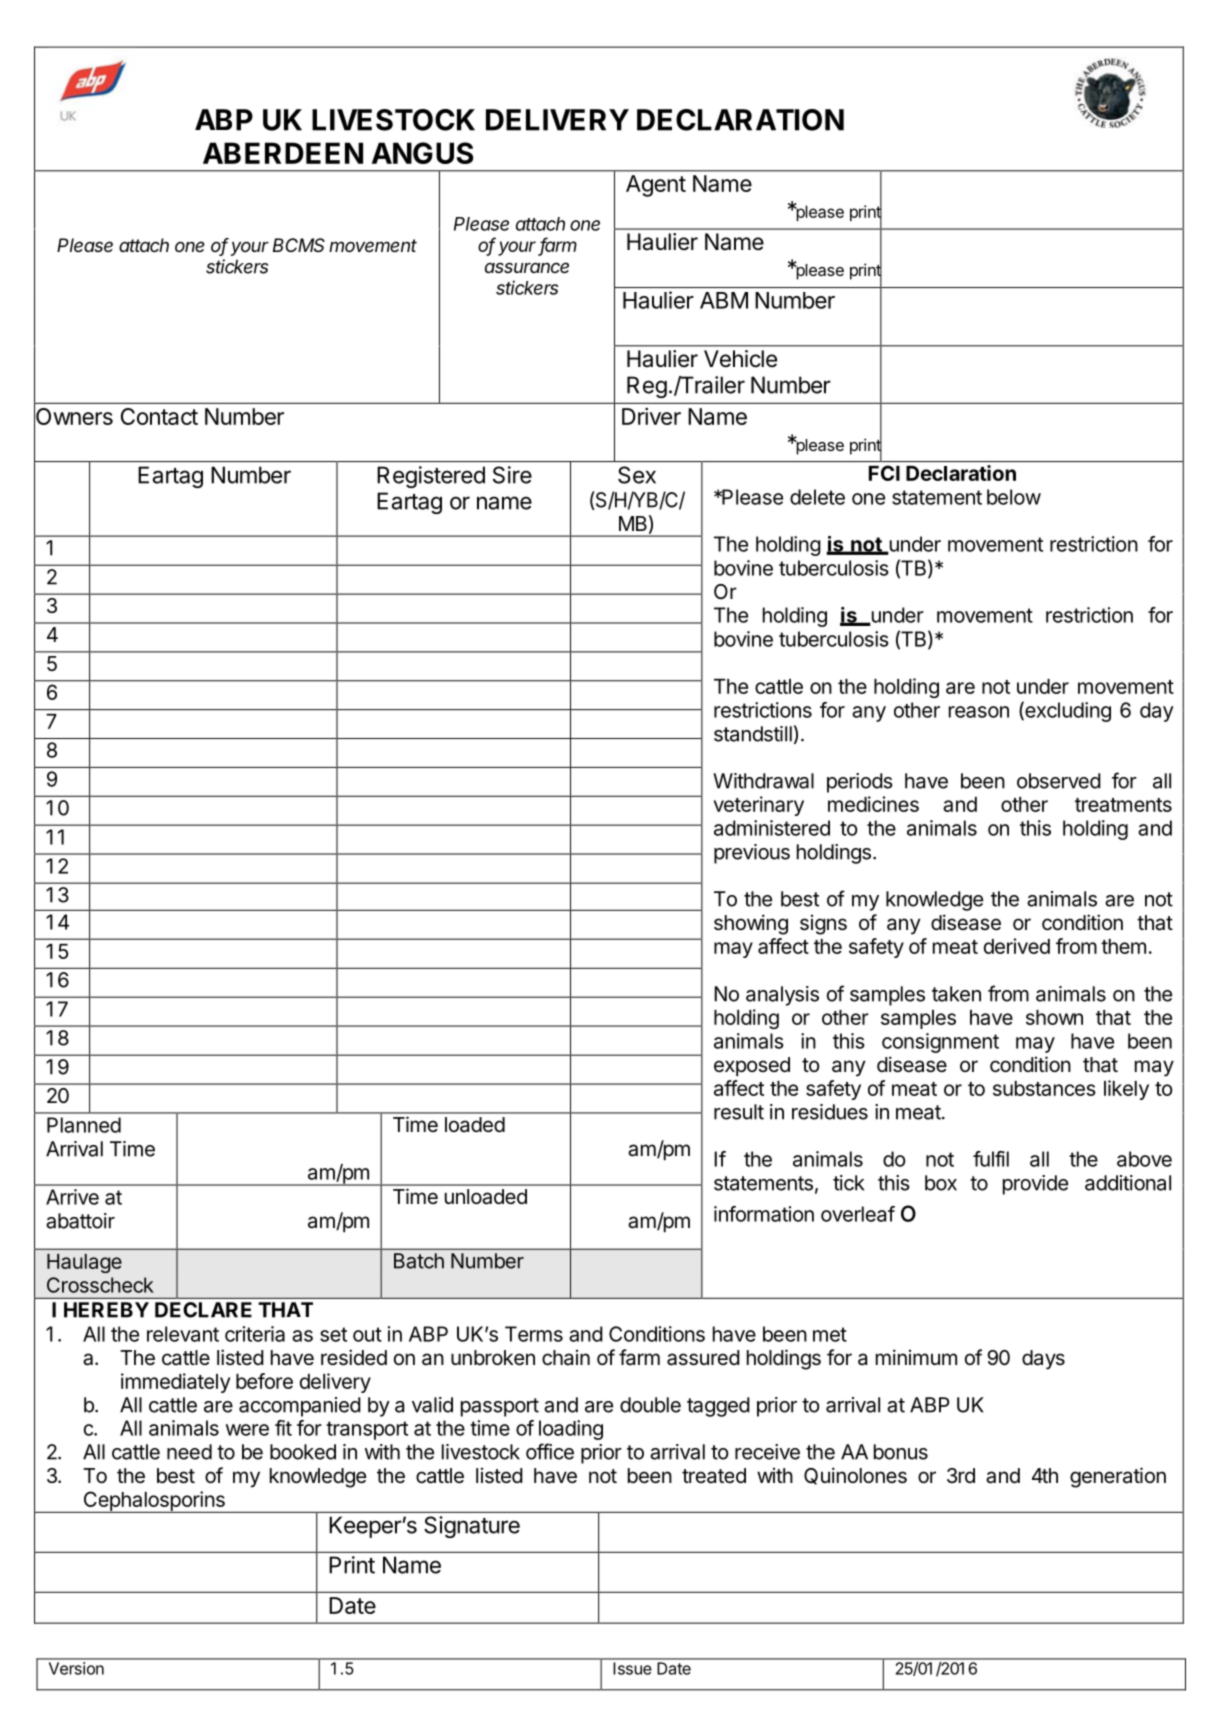 The height and width of the screenshot is (1732, 1224). What do you see at coordinates (283, 153) in the screenshot?
I see `ABERDEEN` at bounding box center [283, 153].
